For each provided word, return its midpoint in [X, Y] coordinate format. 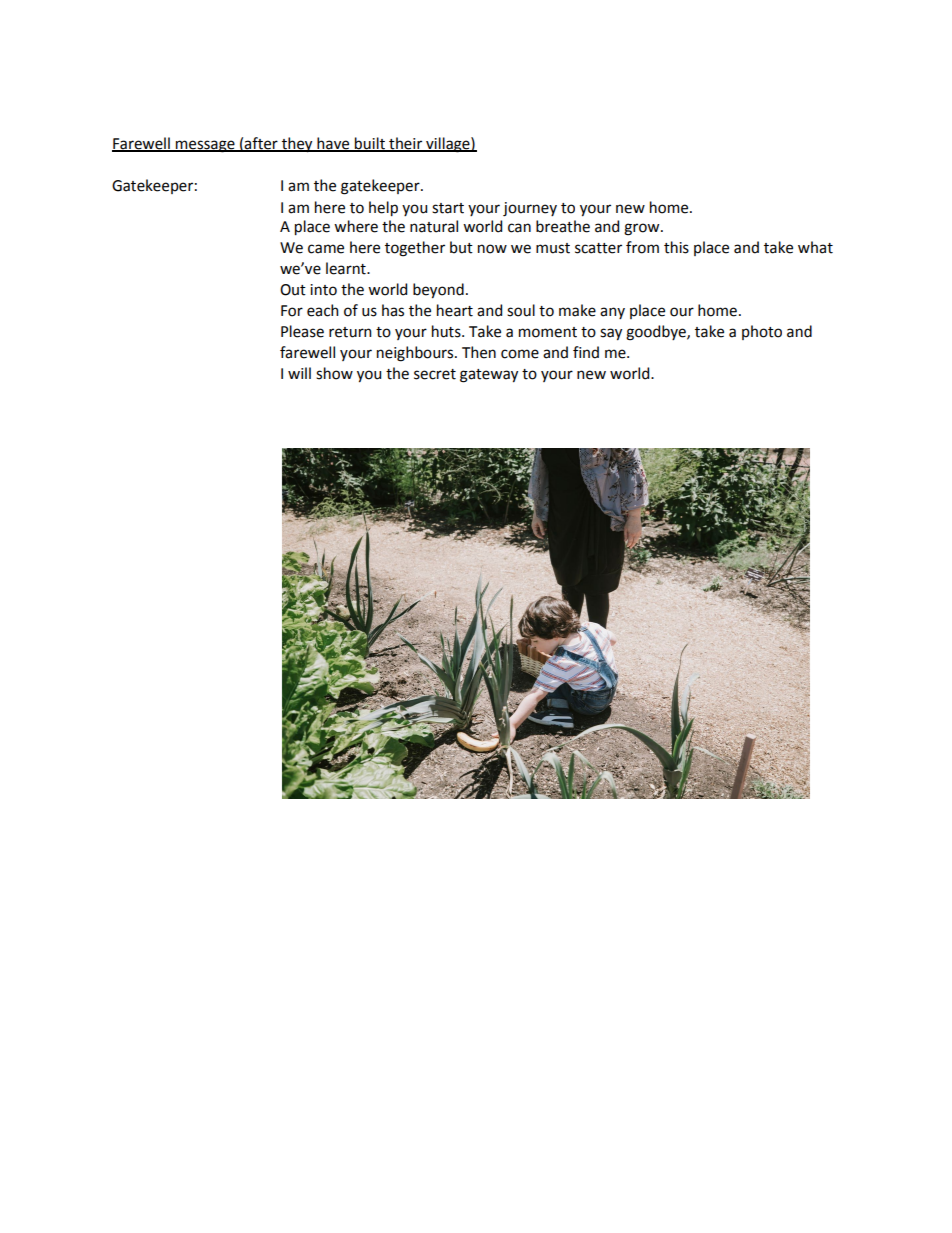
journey [530, 209]
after [261, 144]
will [299, 373]
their [406, 144]
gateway [489, 376]
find [586, 352]
